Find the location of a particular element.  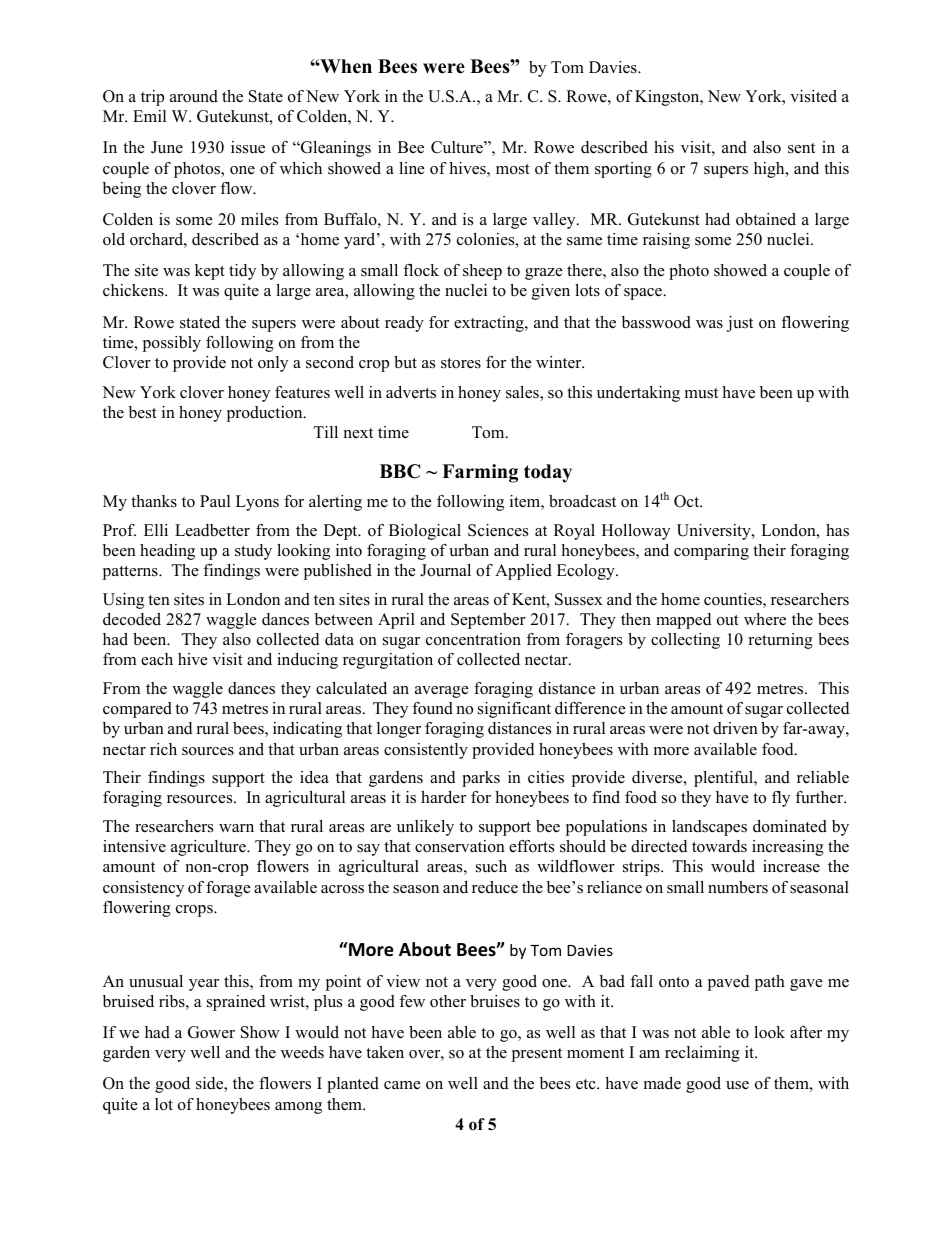

use is located at coordinates (737, 1085).
